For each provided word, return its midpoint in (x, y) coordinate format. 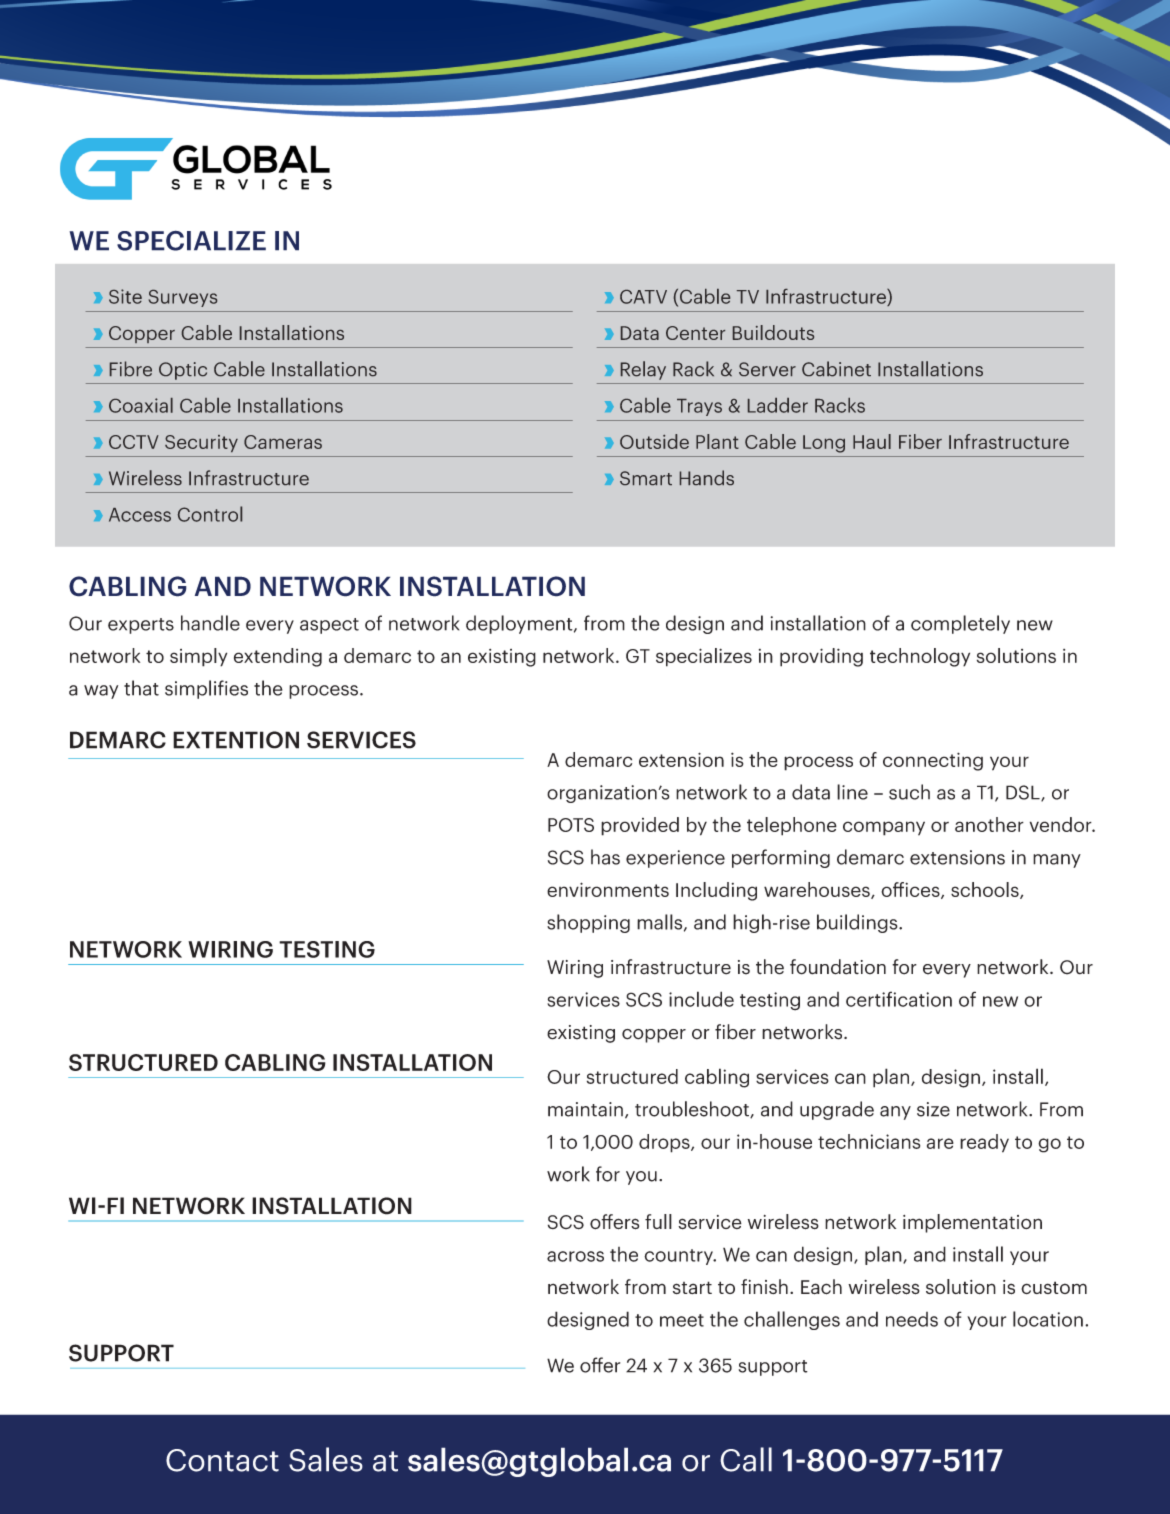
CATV (643, 297)
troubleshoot (693, 1109)
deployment (520, 624)
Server (767, 369)
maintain (585, 1109)
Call (746, 1459)
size (933, 1109)
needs (912, 1319)
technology (920, 657)
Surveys (183, 298)
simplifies (206, 689)
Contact (222, 1460)
